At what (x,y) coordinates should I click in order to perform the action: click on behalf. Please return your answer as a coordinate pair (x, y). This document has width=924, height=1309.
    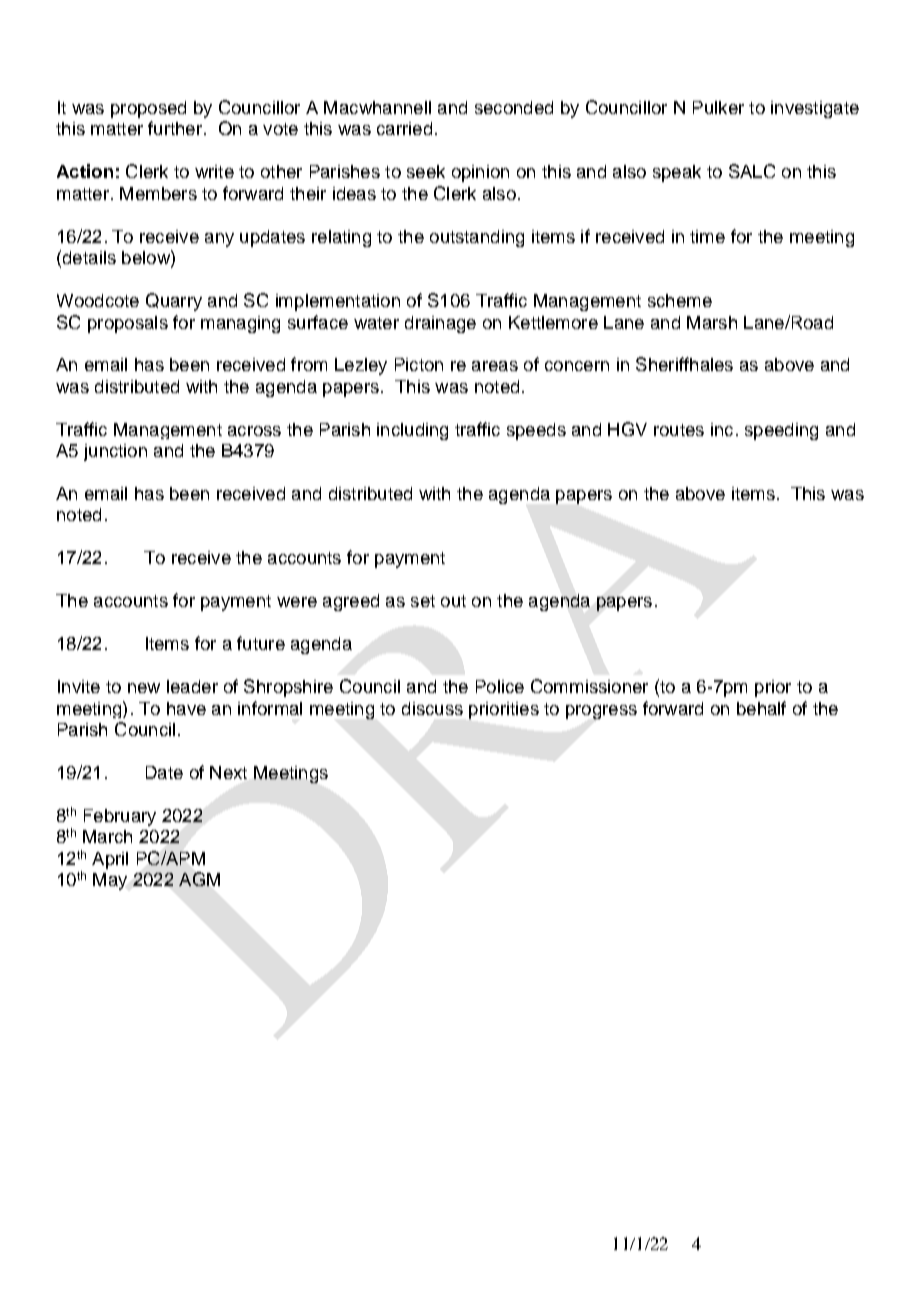
    Looking at the image, I should click on (761, 708).
